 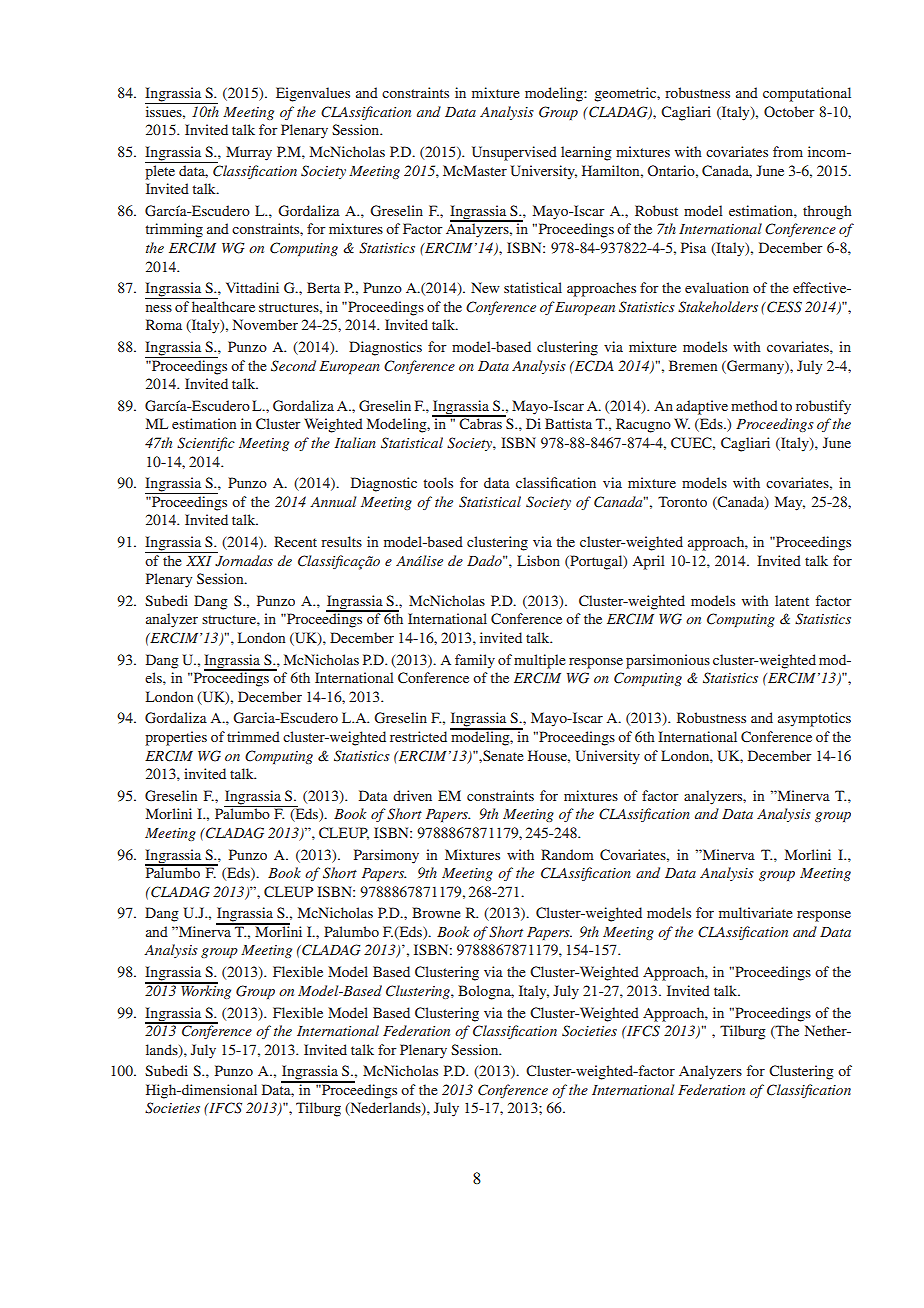 I want to click on Lisbon, so click(x=538, y=560).
